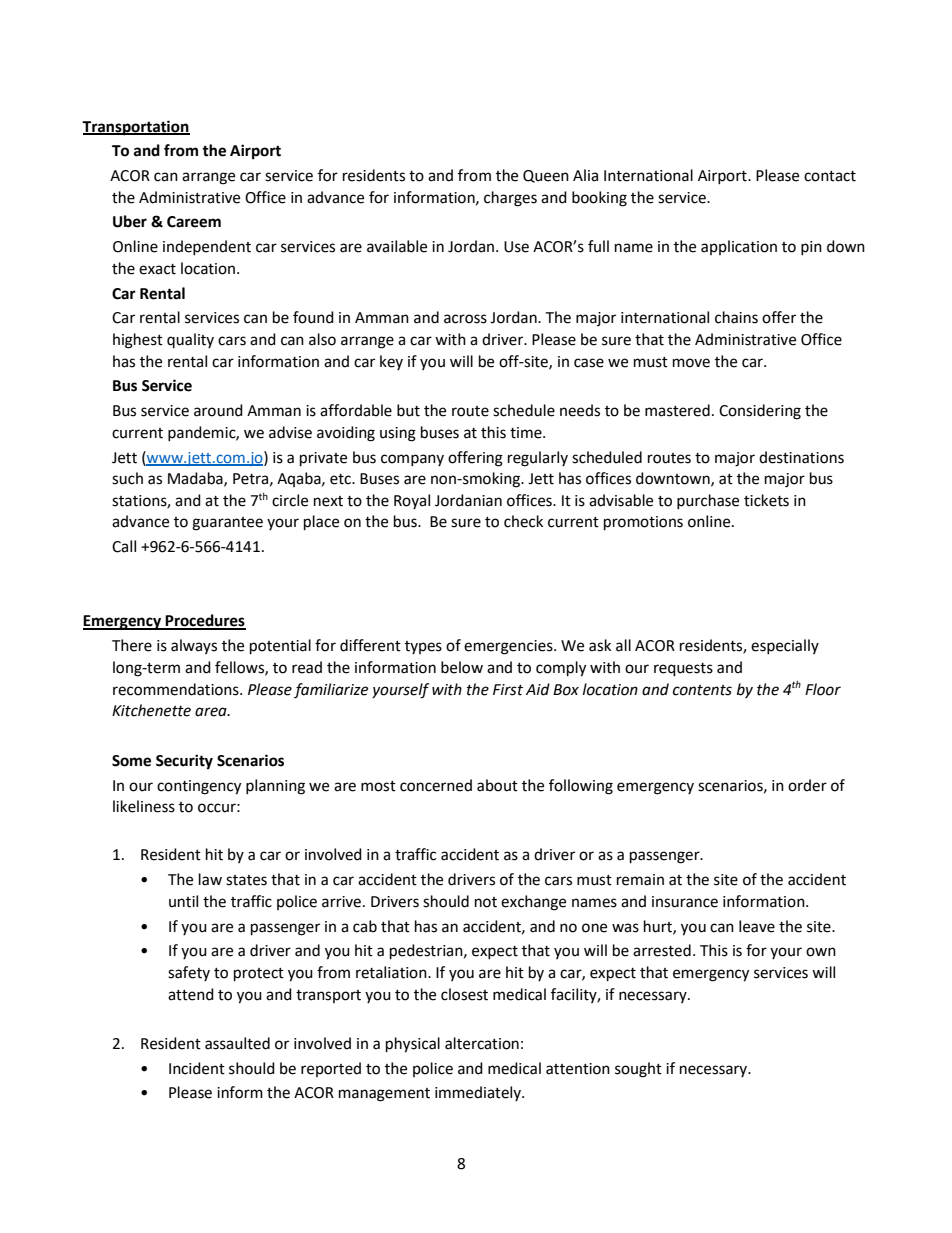 Image resolution: width=952 pixels, height=1233 pixels. Describe the element at coordinates (638, 1070) in the screenshot. I see `sought` at that location.
